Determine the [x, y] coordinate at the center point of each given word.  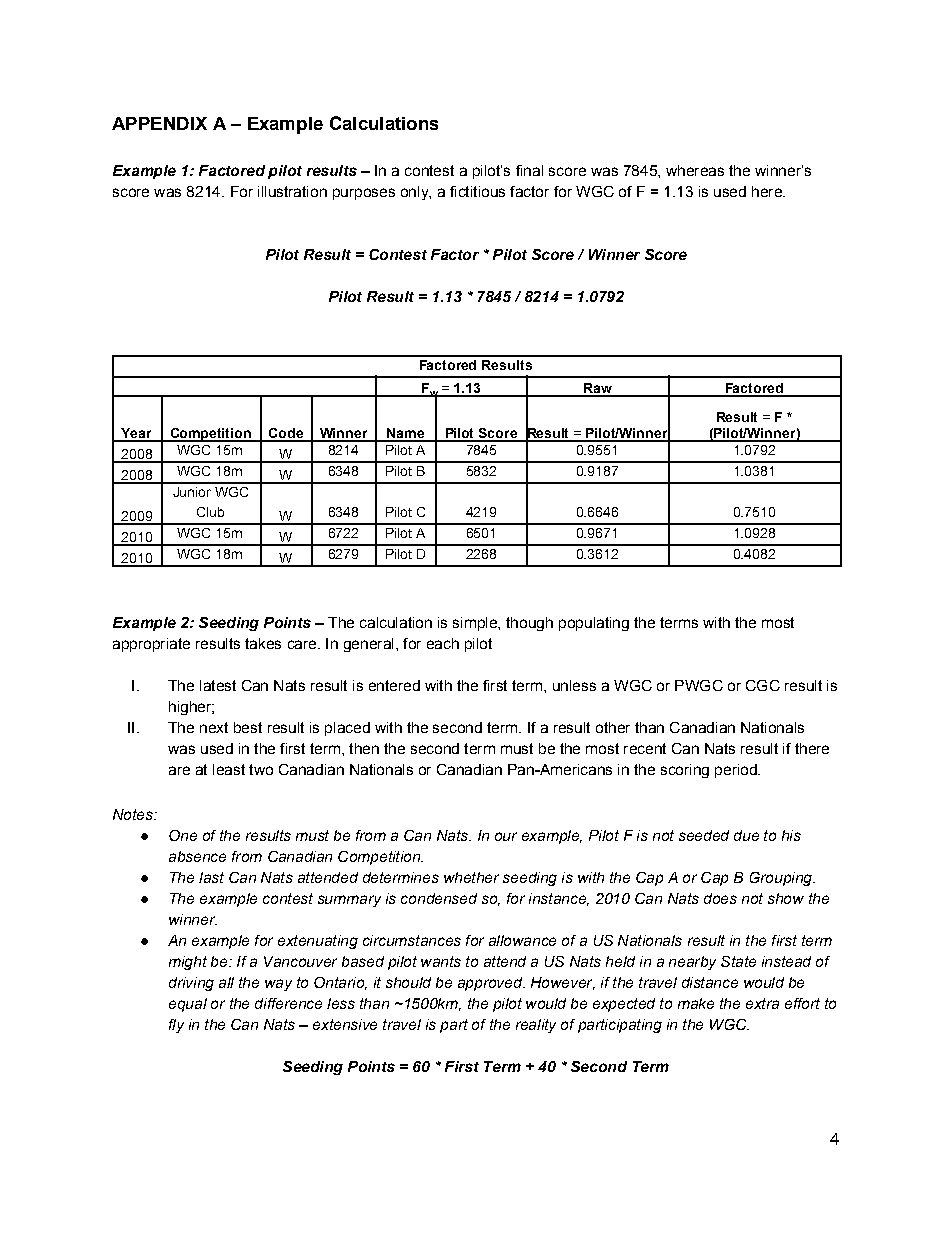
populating [594, 624]
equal [188, 1005]
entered [394, 685]
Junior [192, 492]
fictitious [477, 191]
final [529, 170]
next [214, 727]
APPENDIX [159, 123]
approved [491, 984]
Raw [598, 389]
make [696, 1003]
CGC [763, 685]
